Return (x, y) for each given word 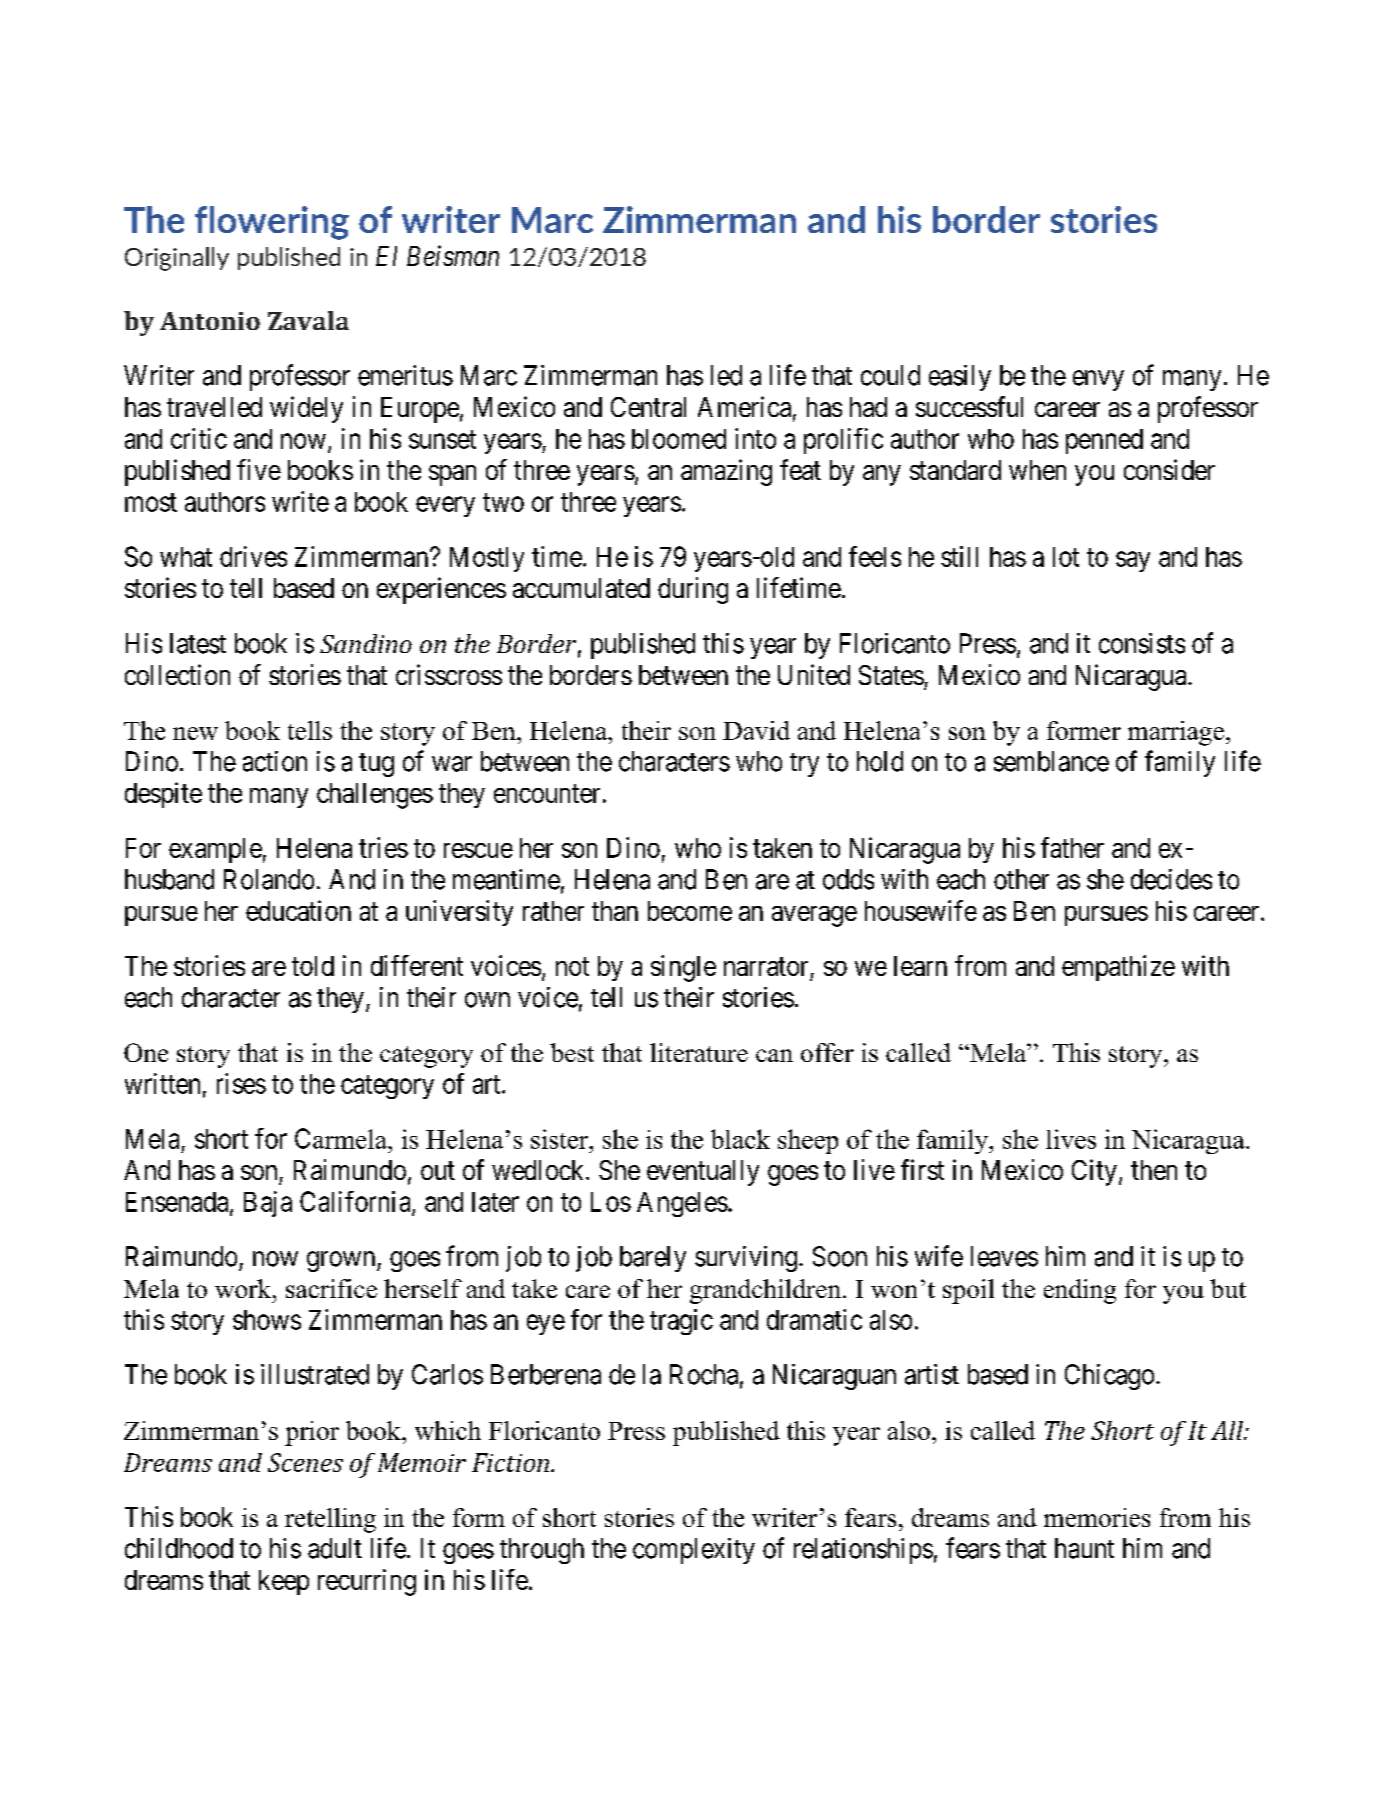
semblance (1051, 761)
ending (1080, 1291)
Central (648, 407)
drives (253, 556)
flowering (272, 223)
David (756, 730)
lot (1066, 557)
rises (241, 1083)
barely (653, 1259)
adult (335, 1548)
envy (1098, 380)
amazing (726, 472)
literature (699, 1052)
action (275, 761)
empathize (1118, 968)
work (244, 1288)
